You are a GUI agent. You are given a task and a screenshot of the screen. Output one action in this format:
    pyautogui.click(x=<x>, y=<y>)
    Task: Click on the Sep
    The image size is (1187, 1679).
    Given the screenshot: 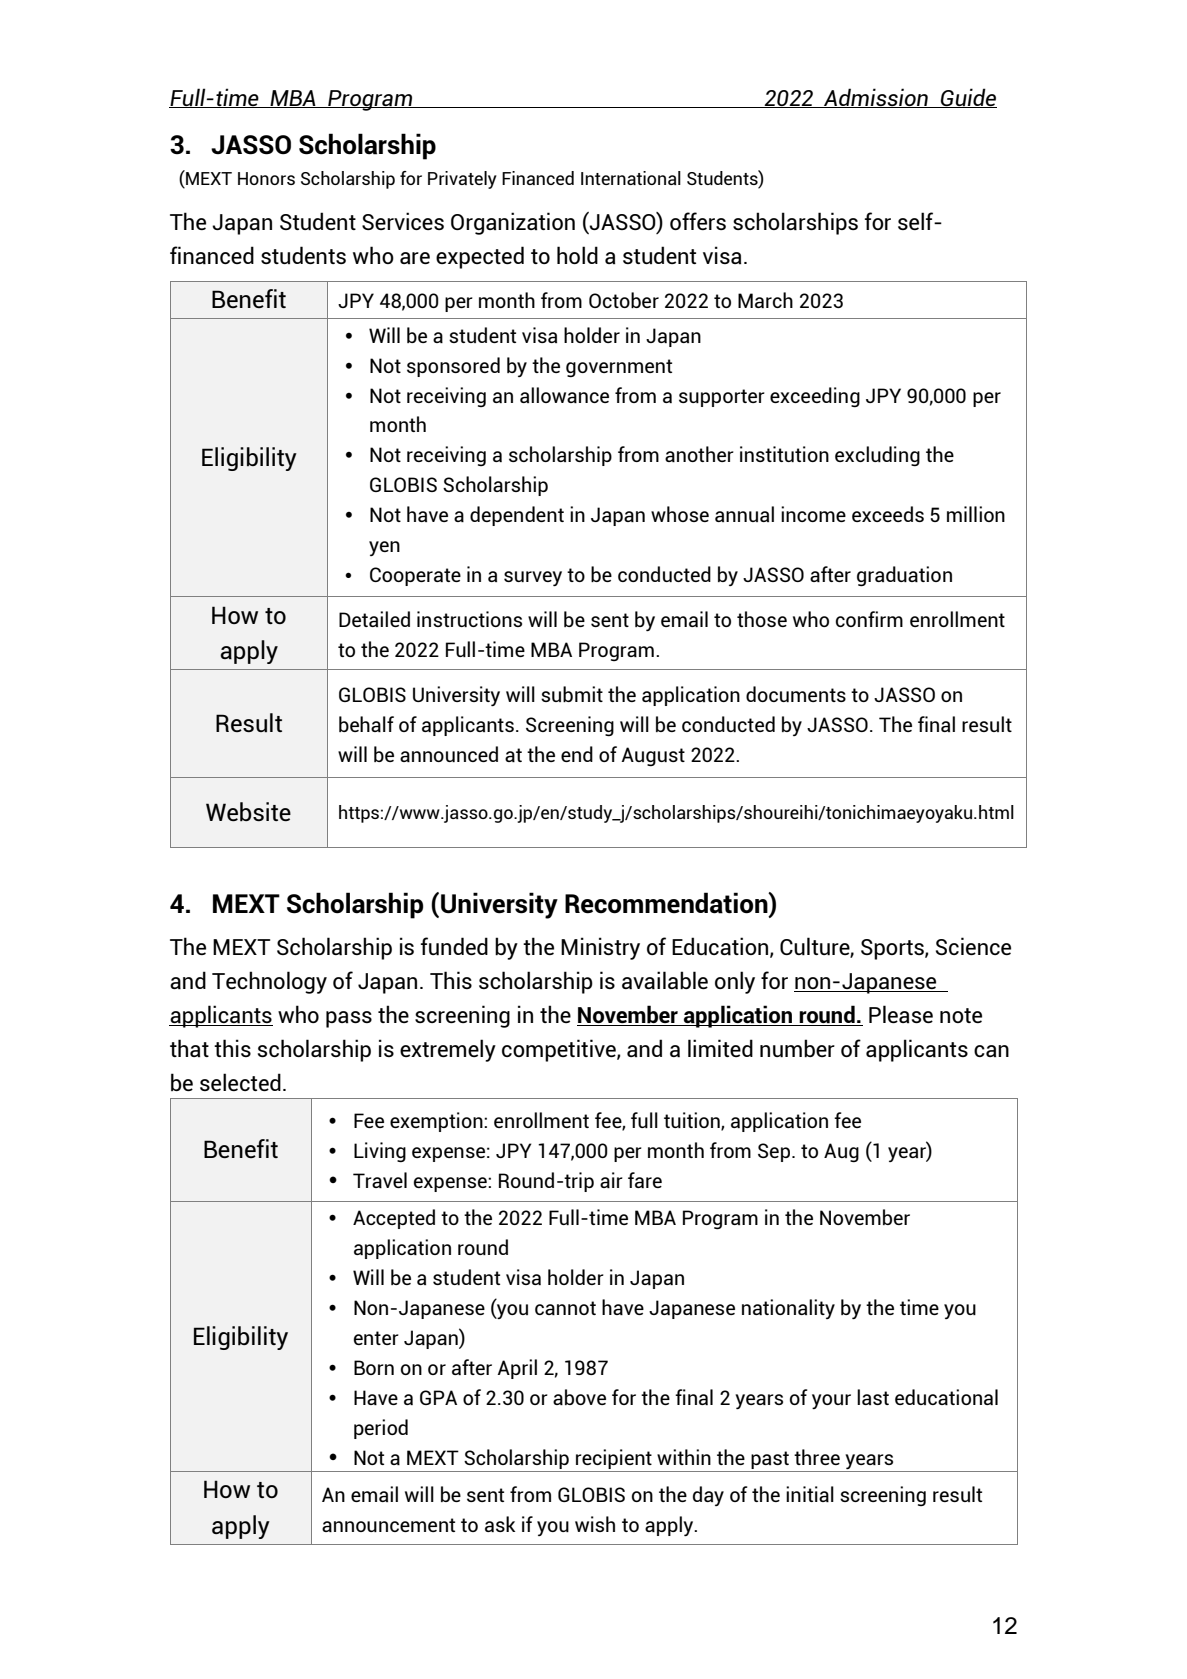 What is the action you would take?
    pyautogui.click(x=775, y=1152)
